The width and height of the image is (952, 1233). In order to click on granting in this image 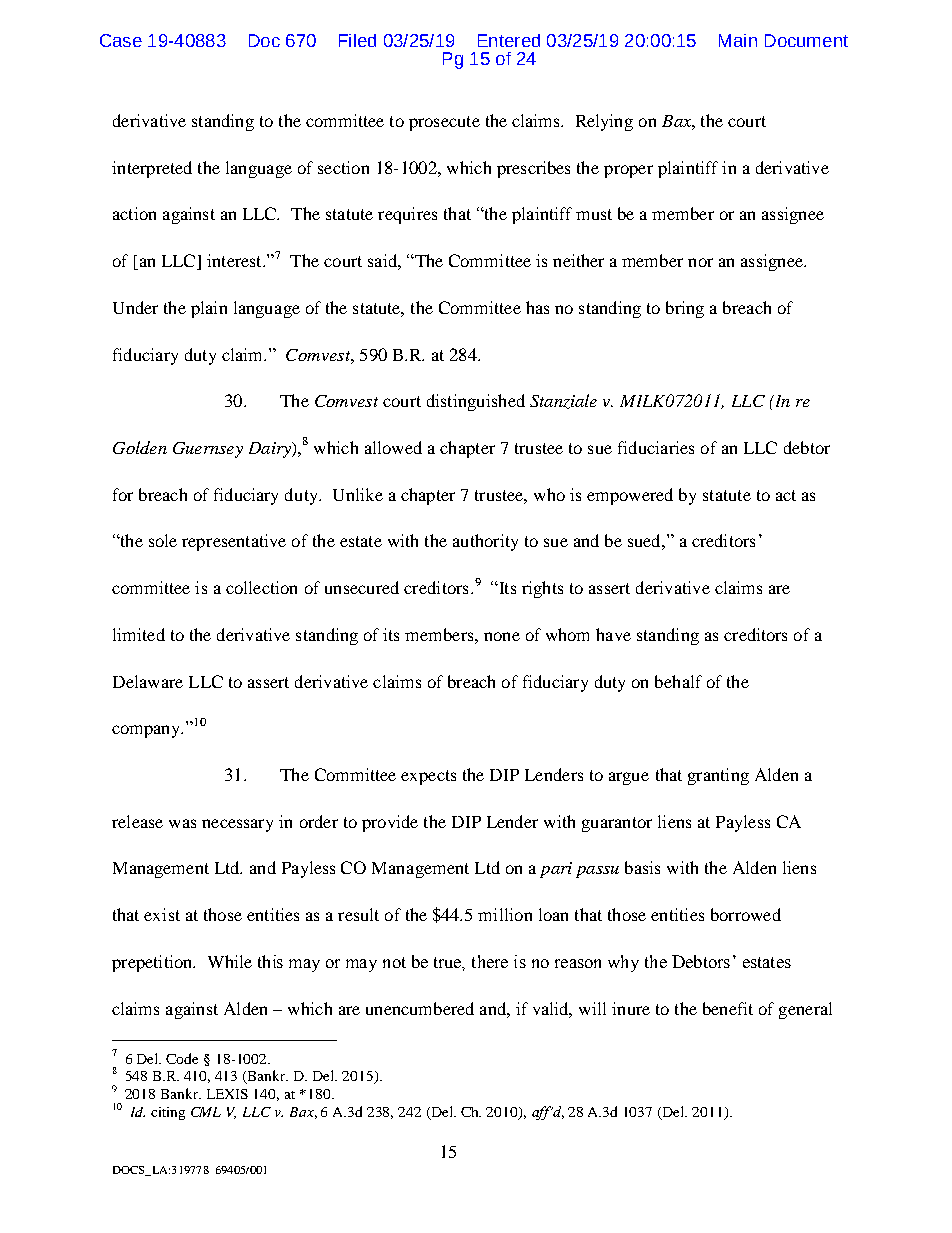, I will do `click(718, 776)`.
